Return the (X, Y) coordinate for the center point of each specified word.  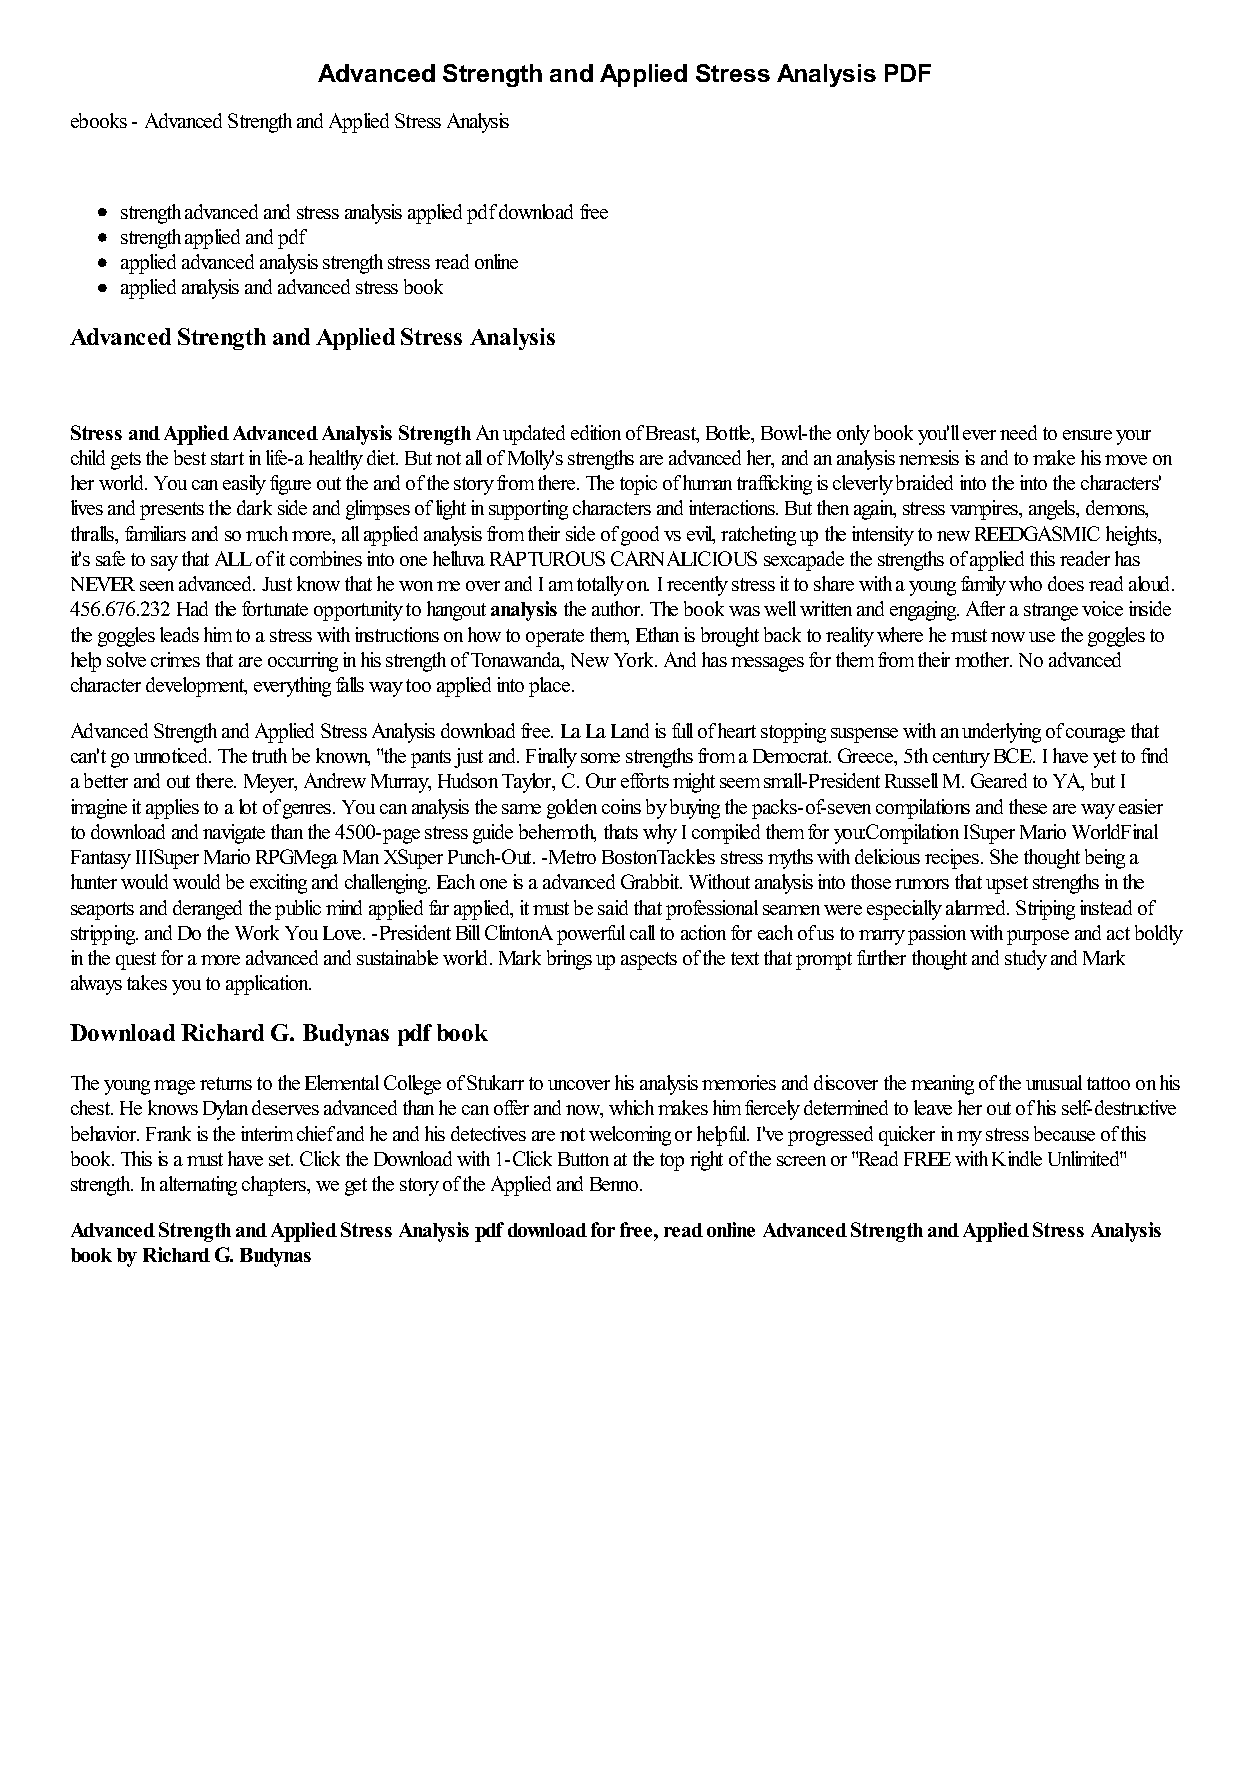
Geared (999, 780)
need (1018, 432)
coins (621, 806)
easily (244, 485)
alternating (198, 1186)
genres (308, 811)
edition (596, 432)
